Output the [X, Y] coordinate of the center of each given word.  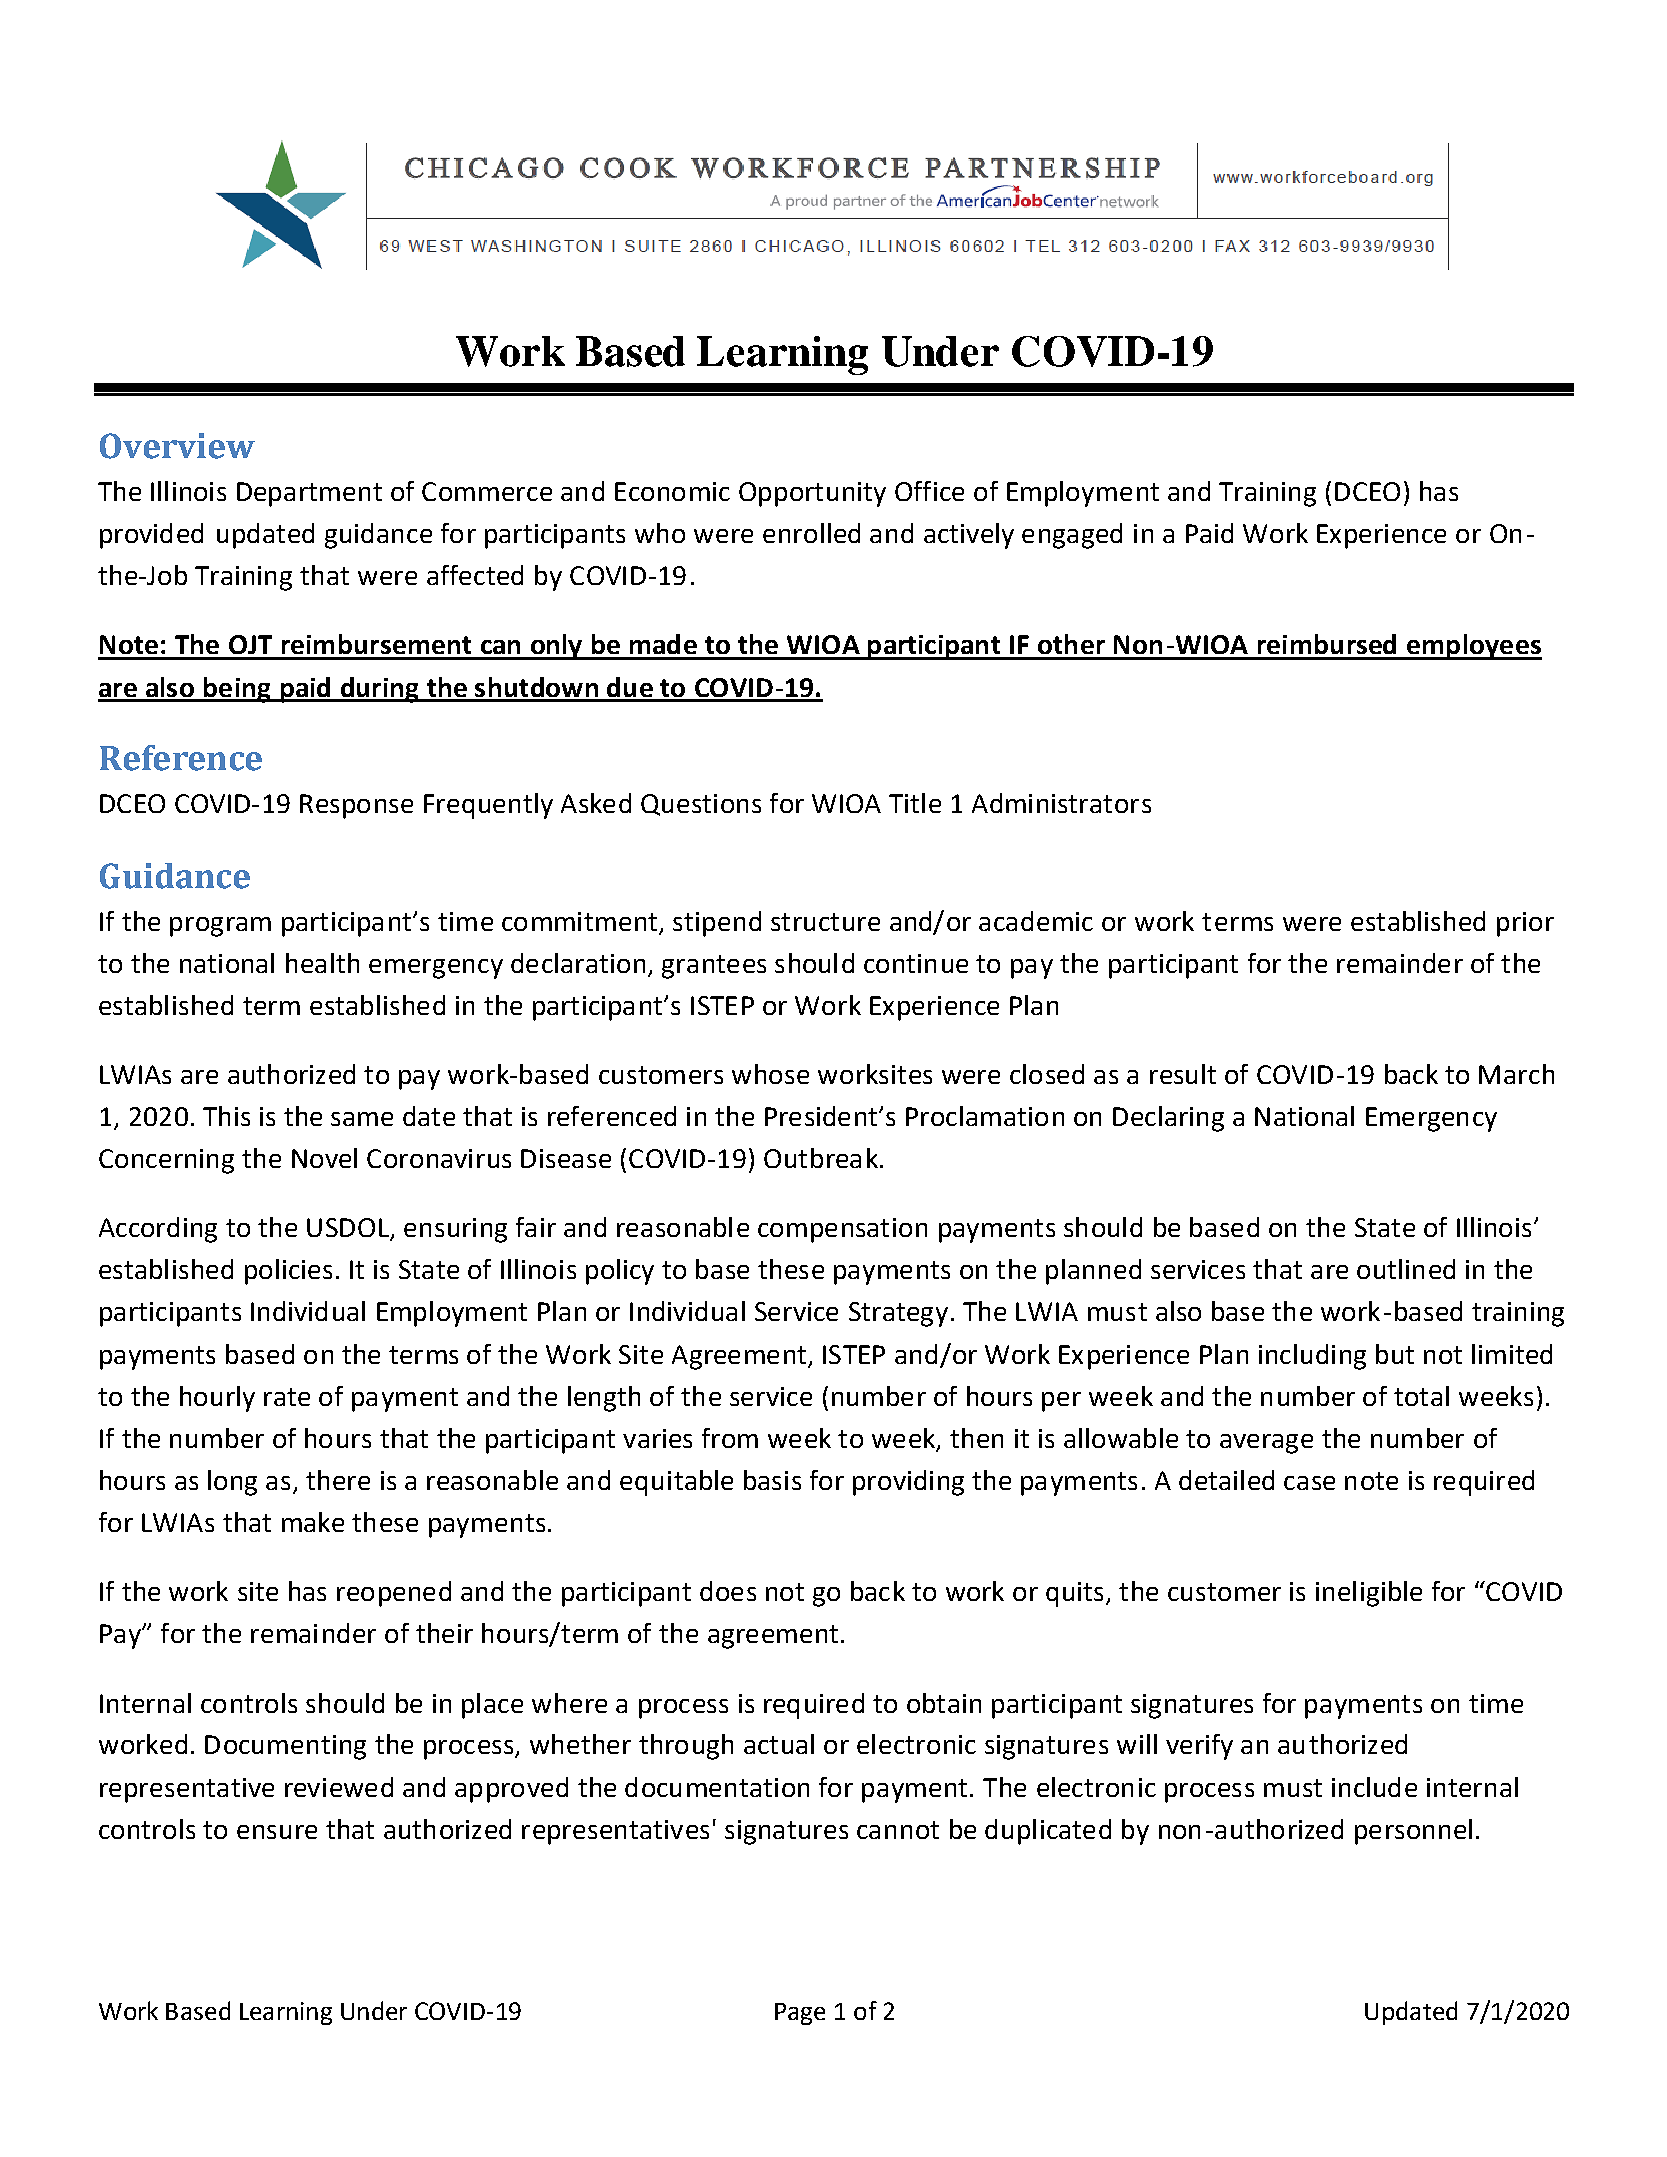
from [730, 1438]
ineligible [1369, 1594]
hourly [217, 1399]
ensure [277, 1832]
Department [309, 494]
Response [356, 806]
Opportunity [812, 494]
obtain [944, 1703]
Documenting [285, 1747]
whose [770, 1074]
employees [1473, 647]
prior [1525, 924]
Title [915, 803]
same [362, 1119]
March [1516, 1074]
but [1395, 1354]
